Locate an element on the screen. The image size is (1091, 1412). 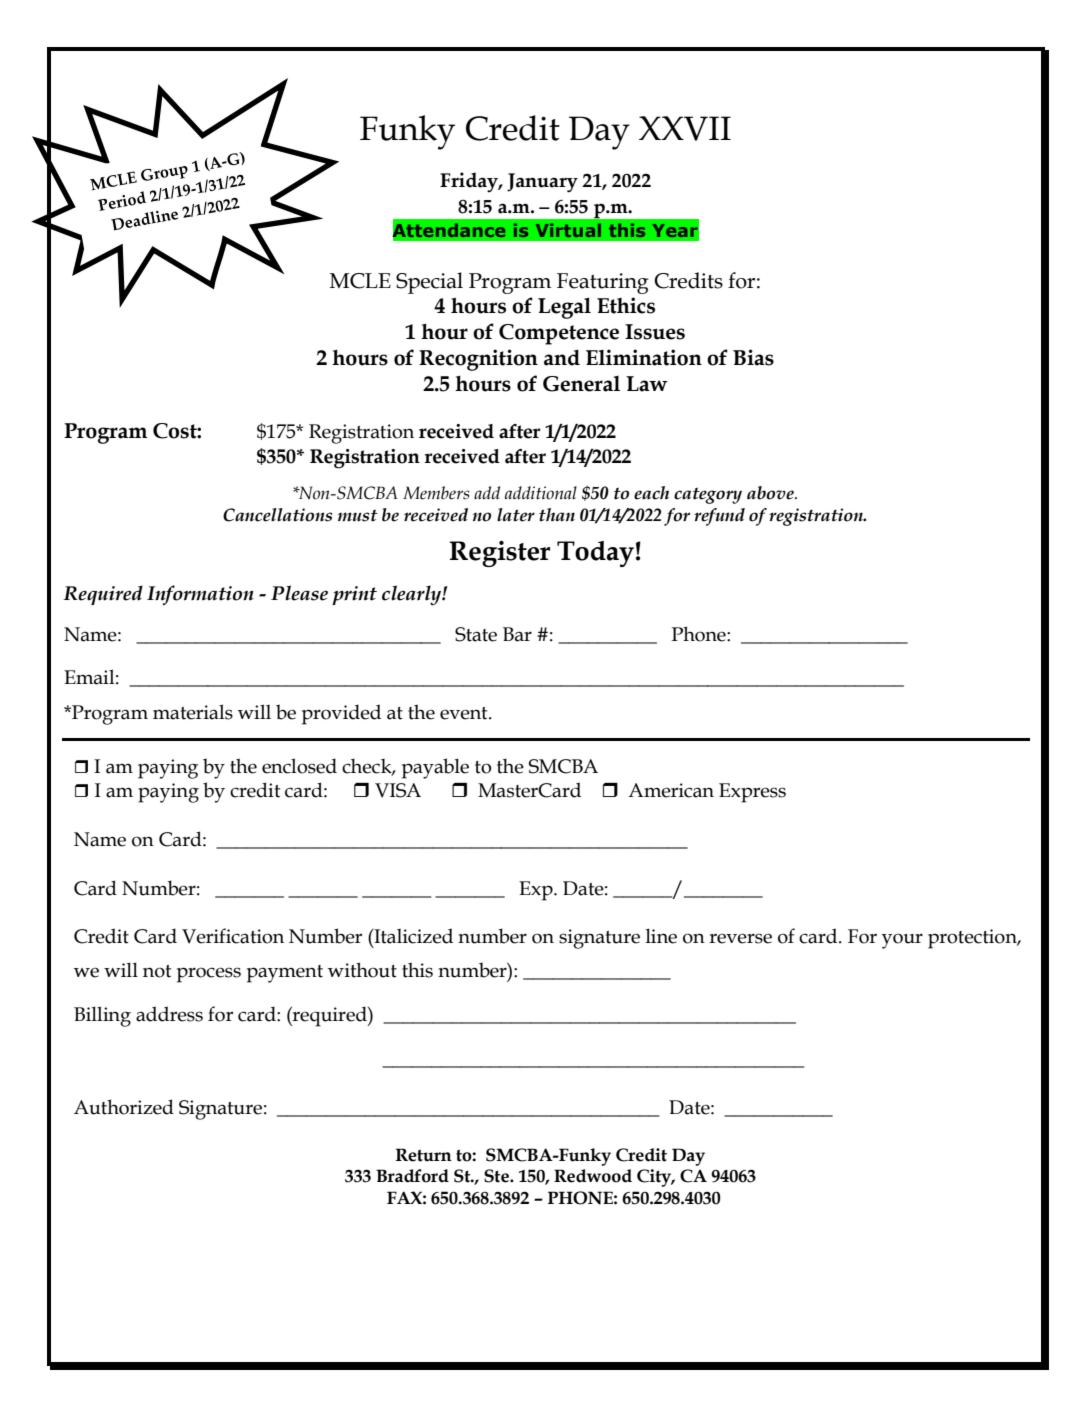
Authorized is located at coordinates (124, 1107).
